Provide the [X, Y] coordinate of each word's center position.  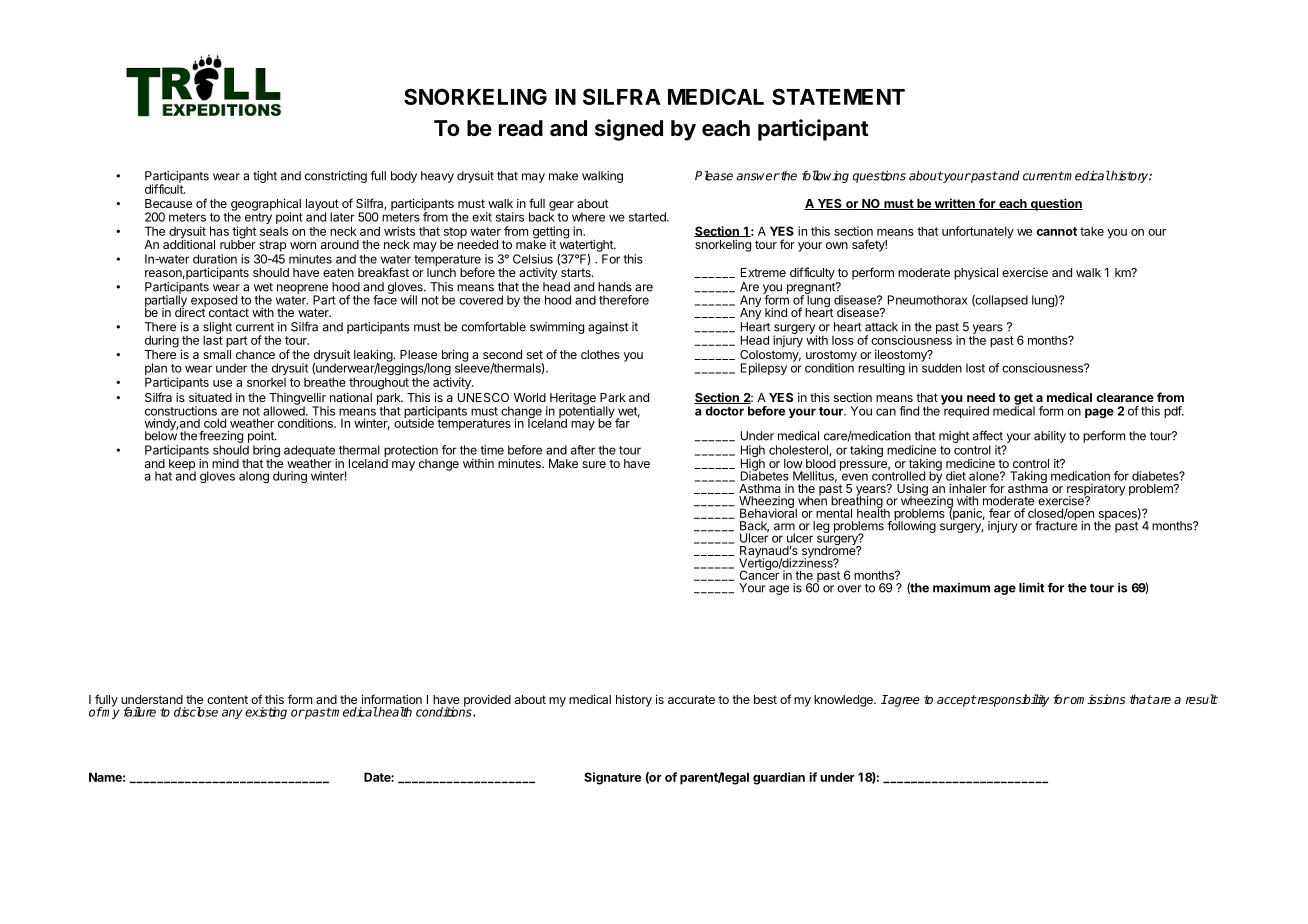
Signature [612, 778]
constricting [336, 177]
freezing [221, 437]
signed [629, 130]
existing [266, 713]
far [622, 423]
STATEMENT [838, 96]
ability [1050, 437]
